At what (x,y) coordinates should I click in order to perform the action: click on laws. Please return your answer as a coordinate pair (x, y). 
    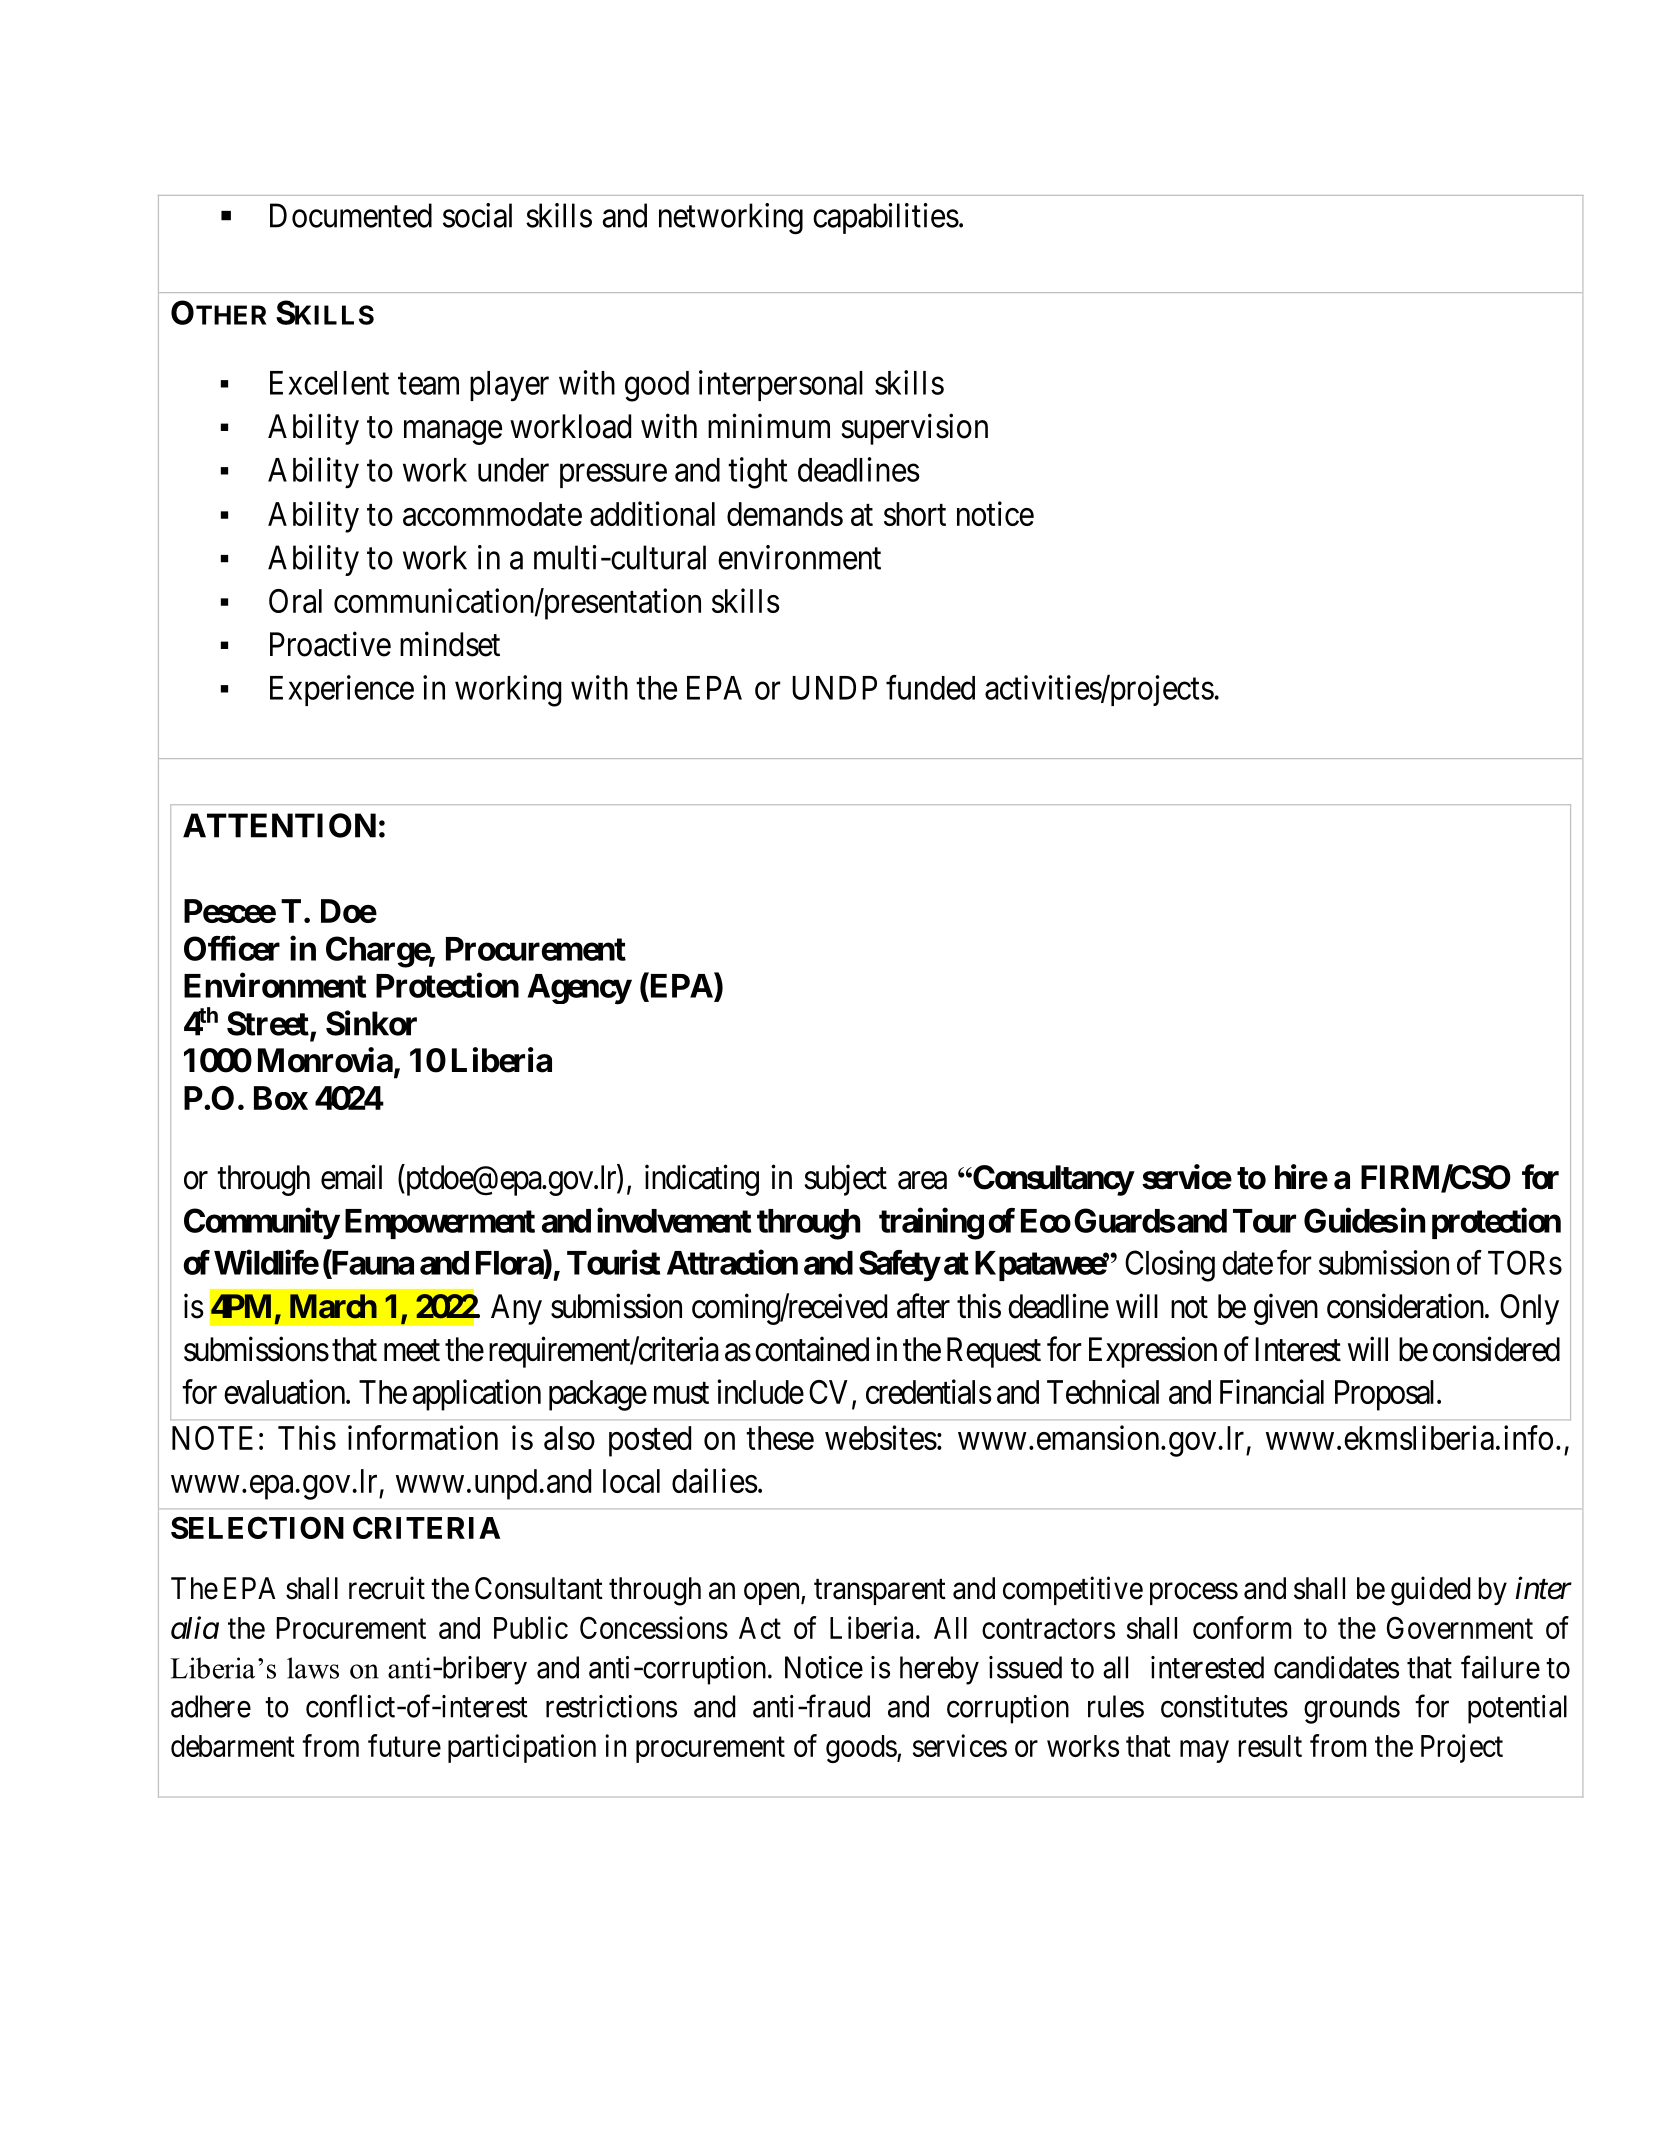
    Looking at the image, I should click on (313, 1668).
